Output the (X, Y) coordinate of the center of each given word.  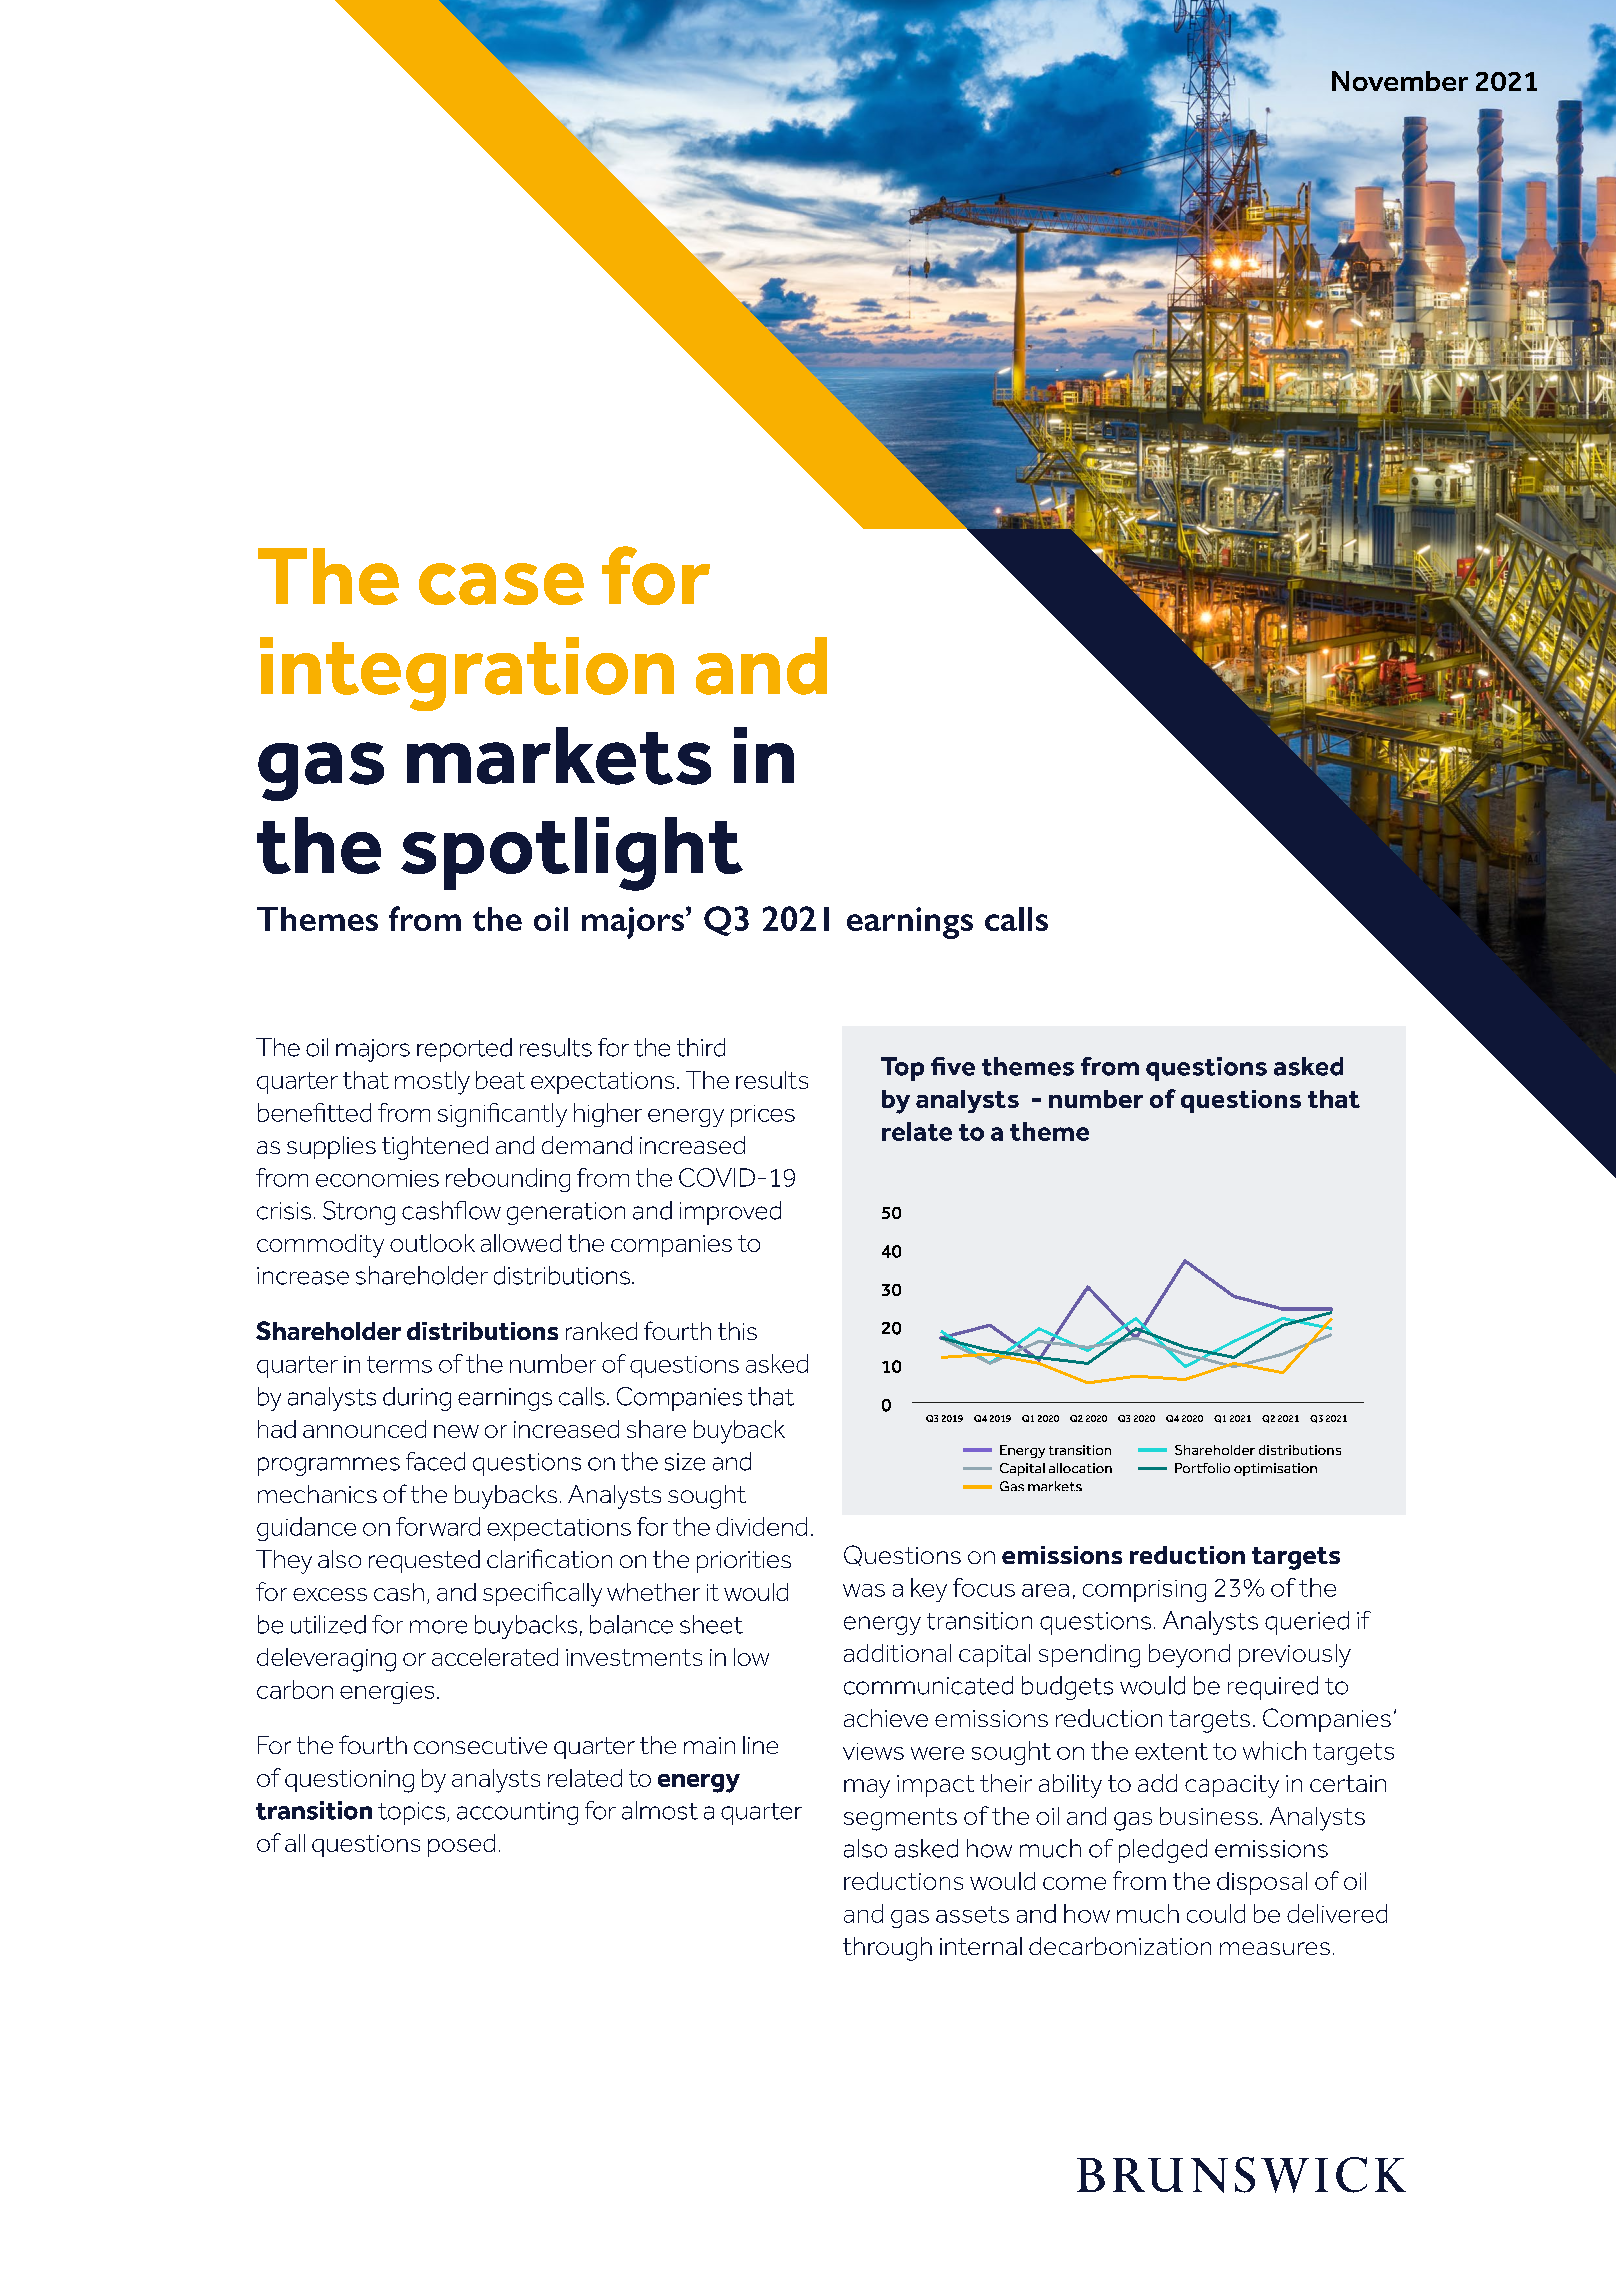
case (501, 584)
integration (467, 674)
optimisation (1275, 1469)
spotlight (572, 854)
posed (461, 1845)
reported (464, 1050)
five (953, 1066)
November (1400, 81)
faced (435, 1461)
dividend (761, 1526)
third (701, 1047)
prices (763, 1116)
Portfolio (1202, 1468)
